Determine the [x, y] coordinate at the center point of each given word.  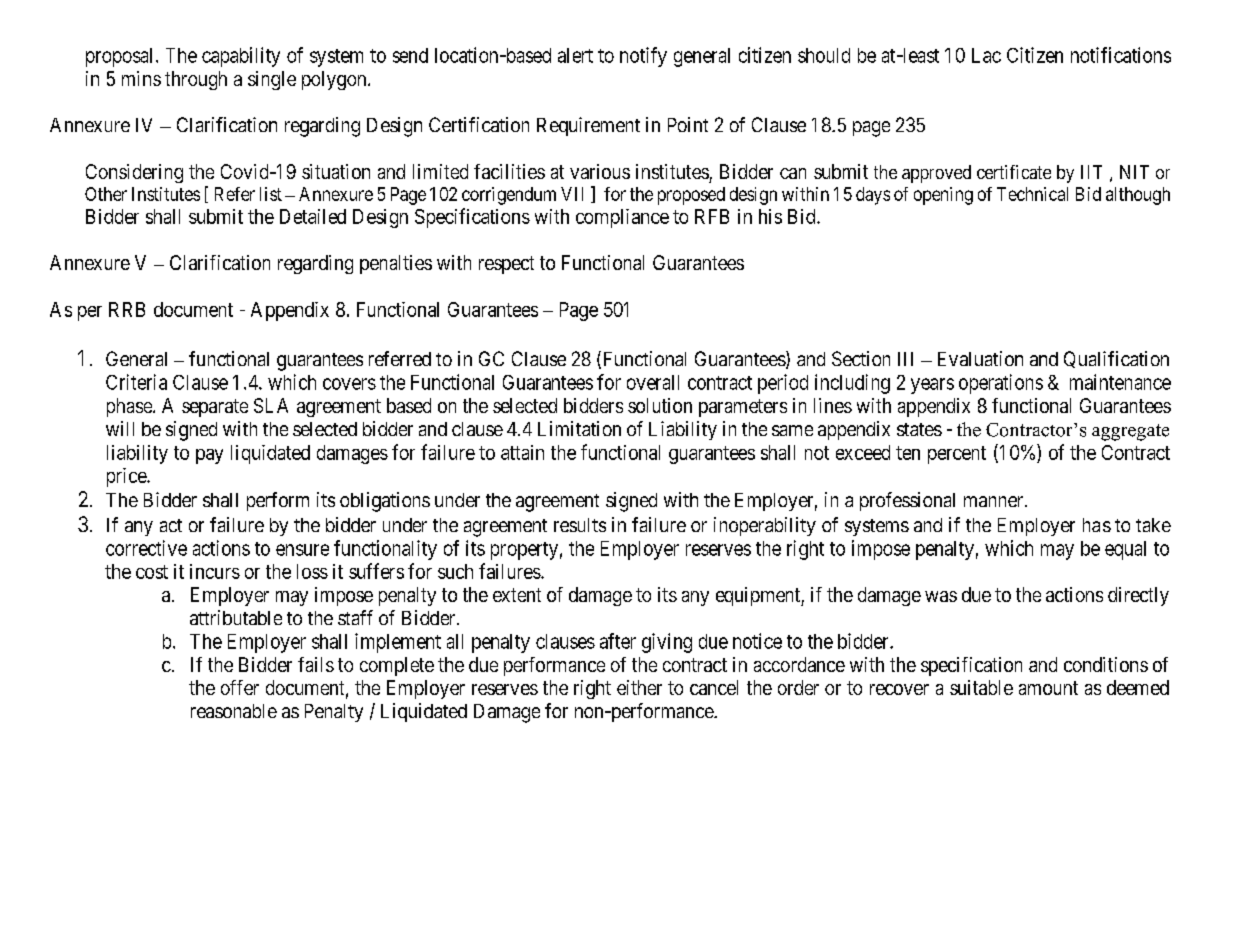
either [639, 687]
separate [215, 408]
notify [643, 57]
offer [240, 687]
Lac [986, 55]
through [196, 80]
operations [1001, 384]
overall [653, 382]
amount [1048, 688]
